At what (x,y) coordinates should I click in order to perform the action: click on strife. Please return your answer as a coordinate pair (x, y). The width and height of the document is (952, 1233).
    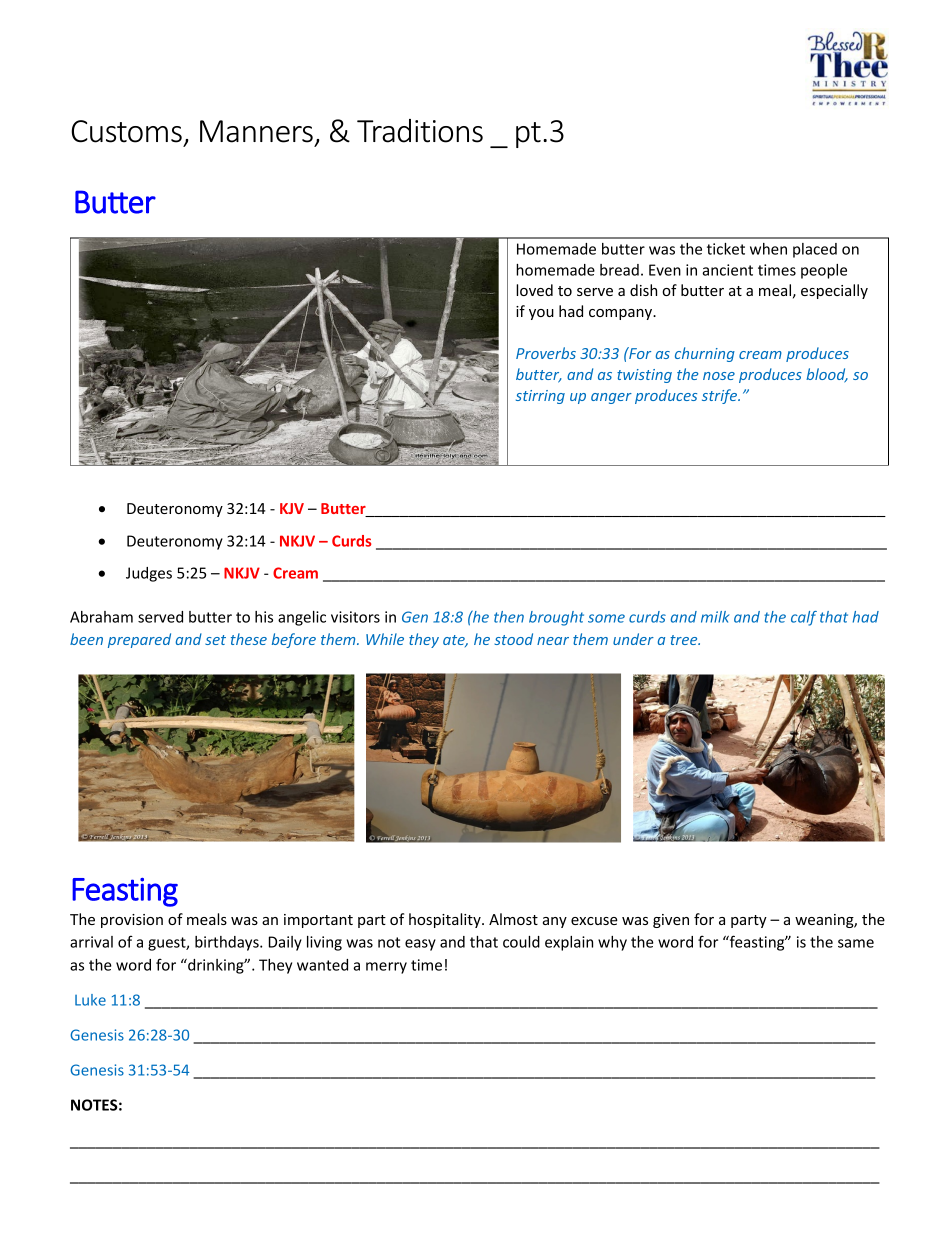
    Looking at the image, I should click on (721, 396).
